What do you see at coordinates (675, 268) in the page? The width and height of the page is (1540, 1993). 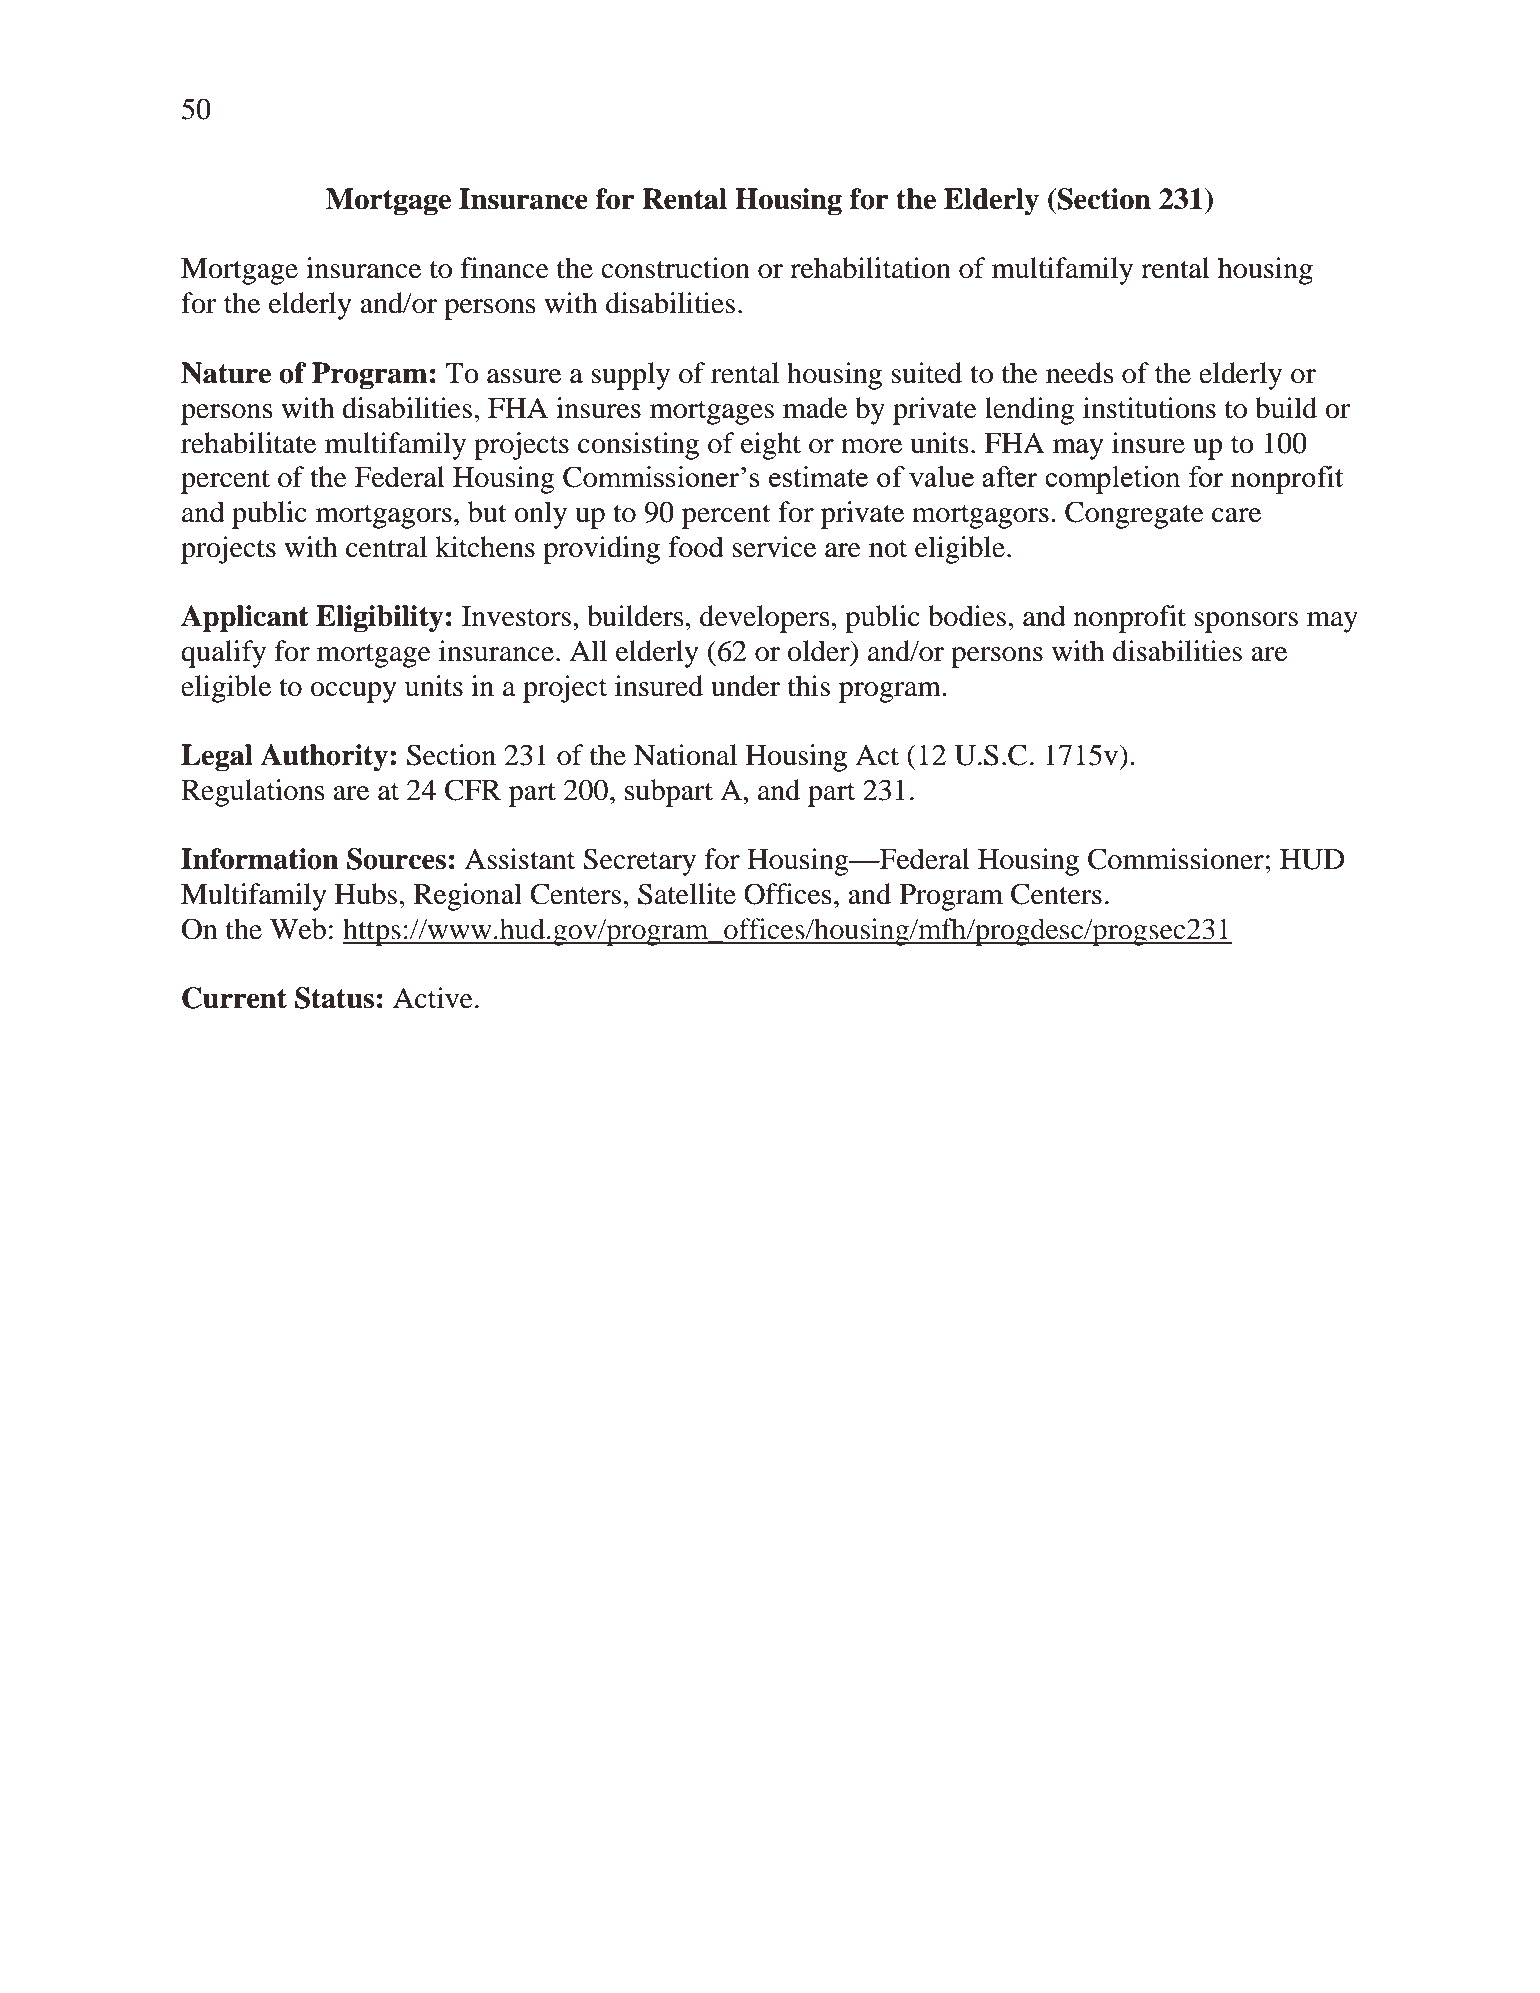 I see `construction` at bounding box center [675, 268].
